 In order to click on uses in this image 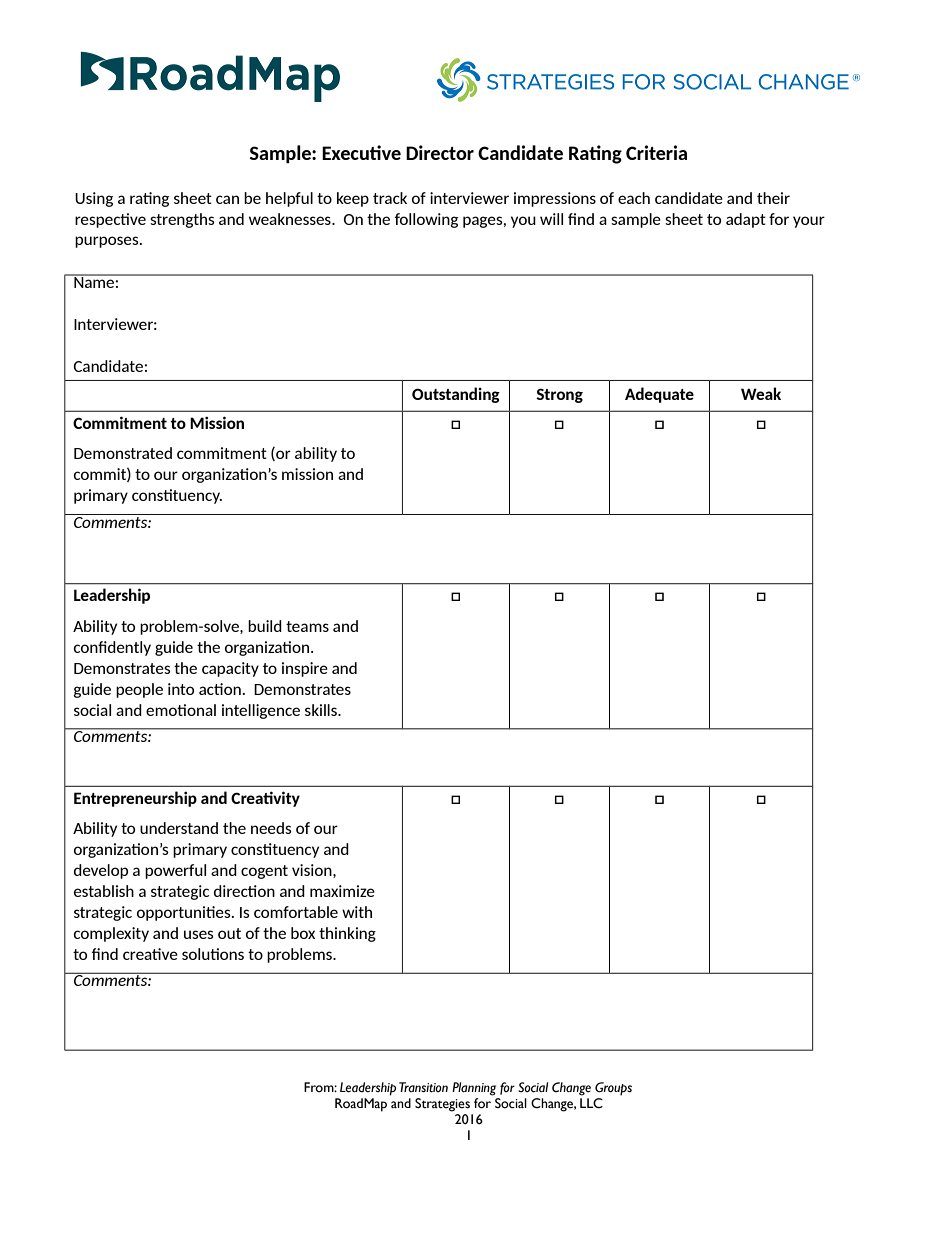, I will do `click(199, 934)`.
